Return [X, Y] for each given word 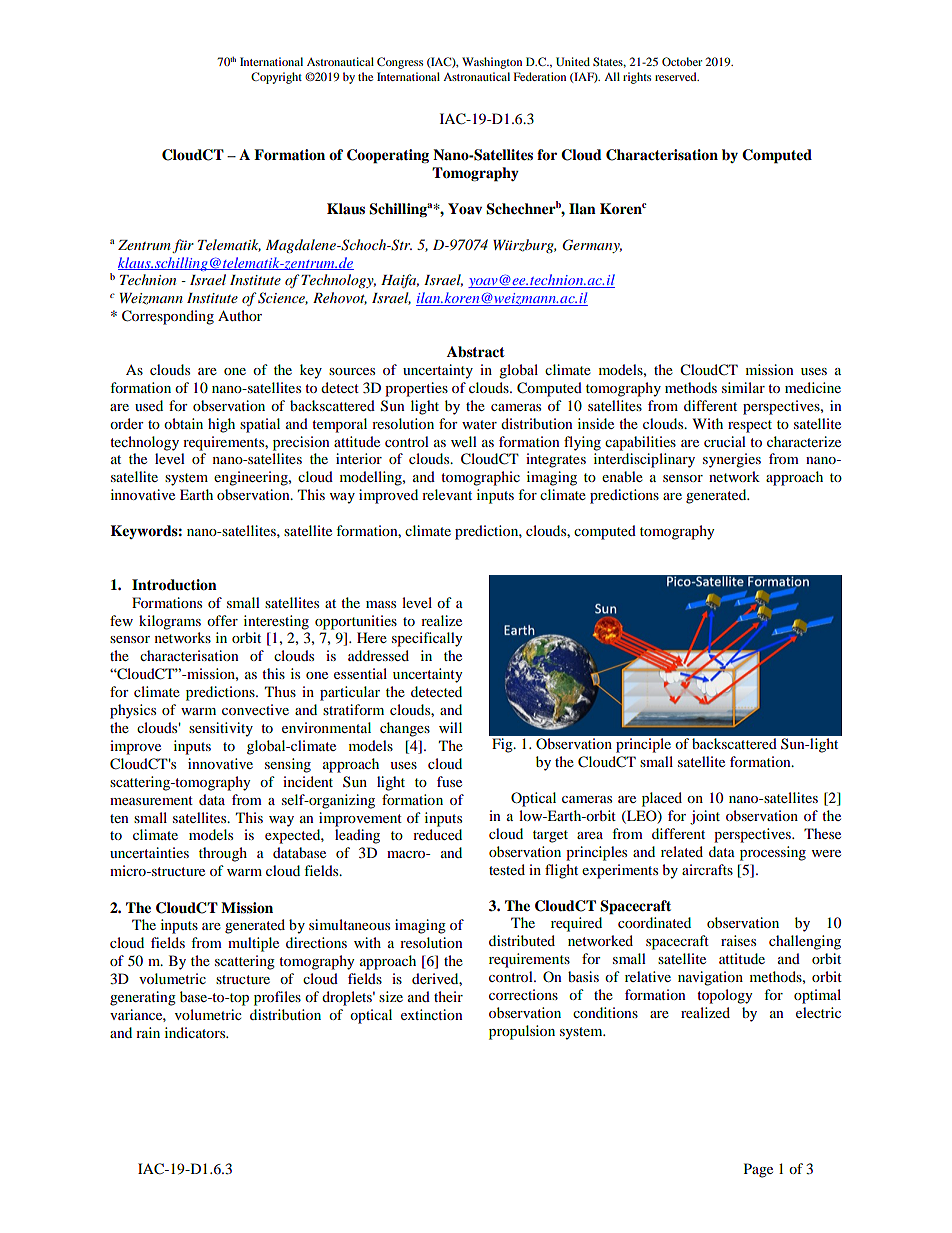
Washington [492, 63]
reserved [677, 76]
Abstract [476, 352]
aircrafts [707, 869]
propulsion [522, 1032]
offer [222, 620]
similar [743, 387]
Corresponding [168, 317]
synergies [732, 460]
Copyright [276, 78]
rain [148, 1032]
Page [758, 1170]
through [223, 854]
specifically [427, 639]
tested [507, 869]
